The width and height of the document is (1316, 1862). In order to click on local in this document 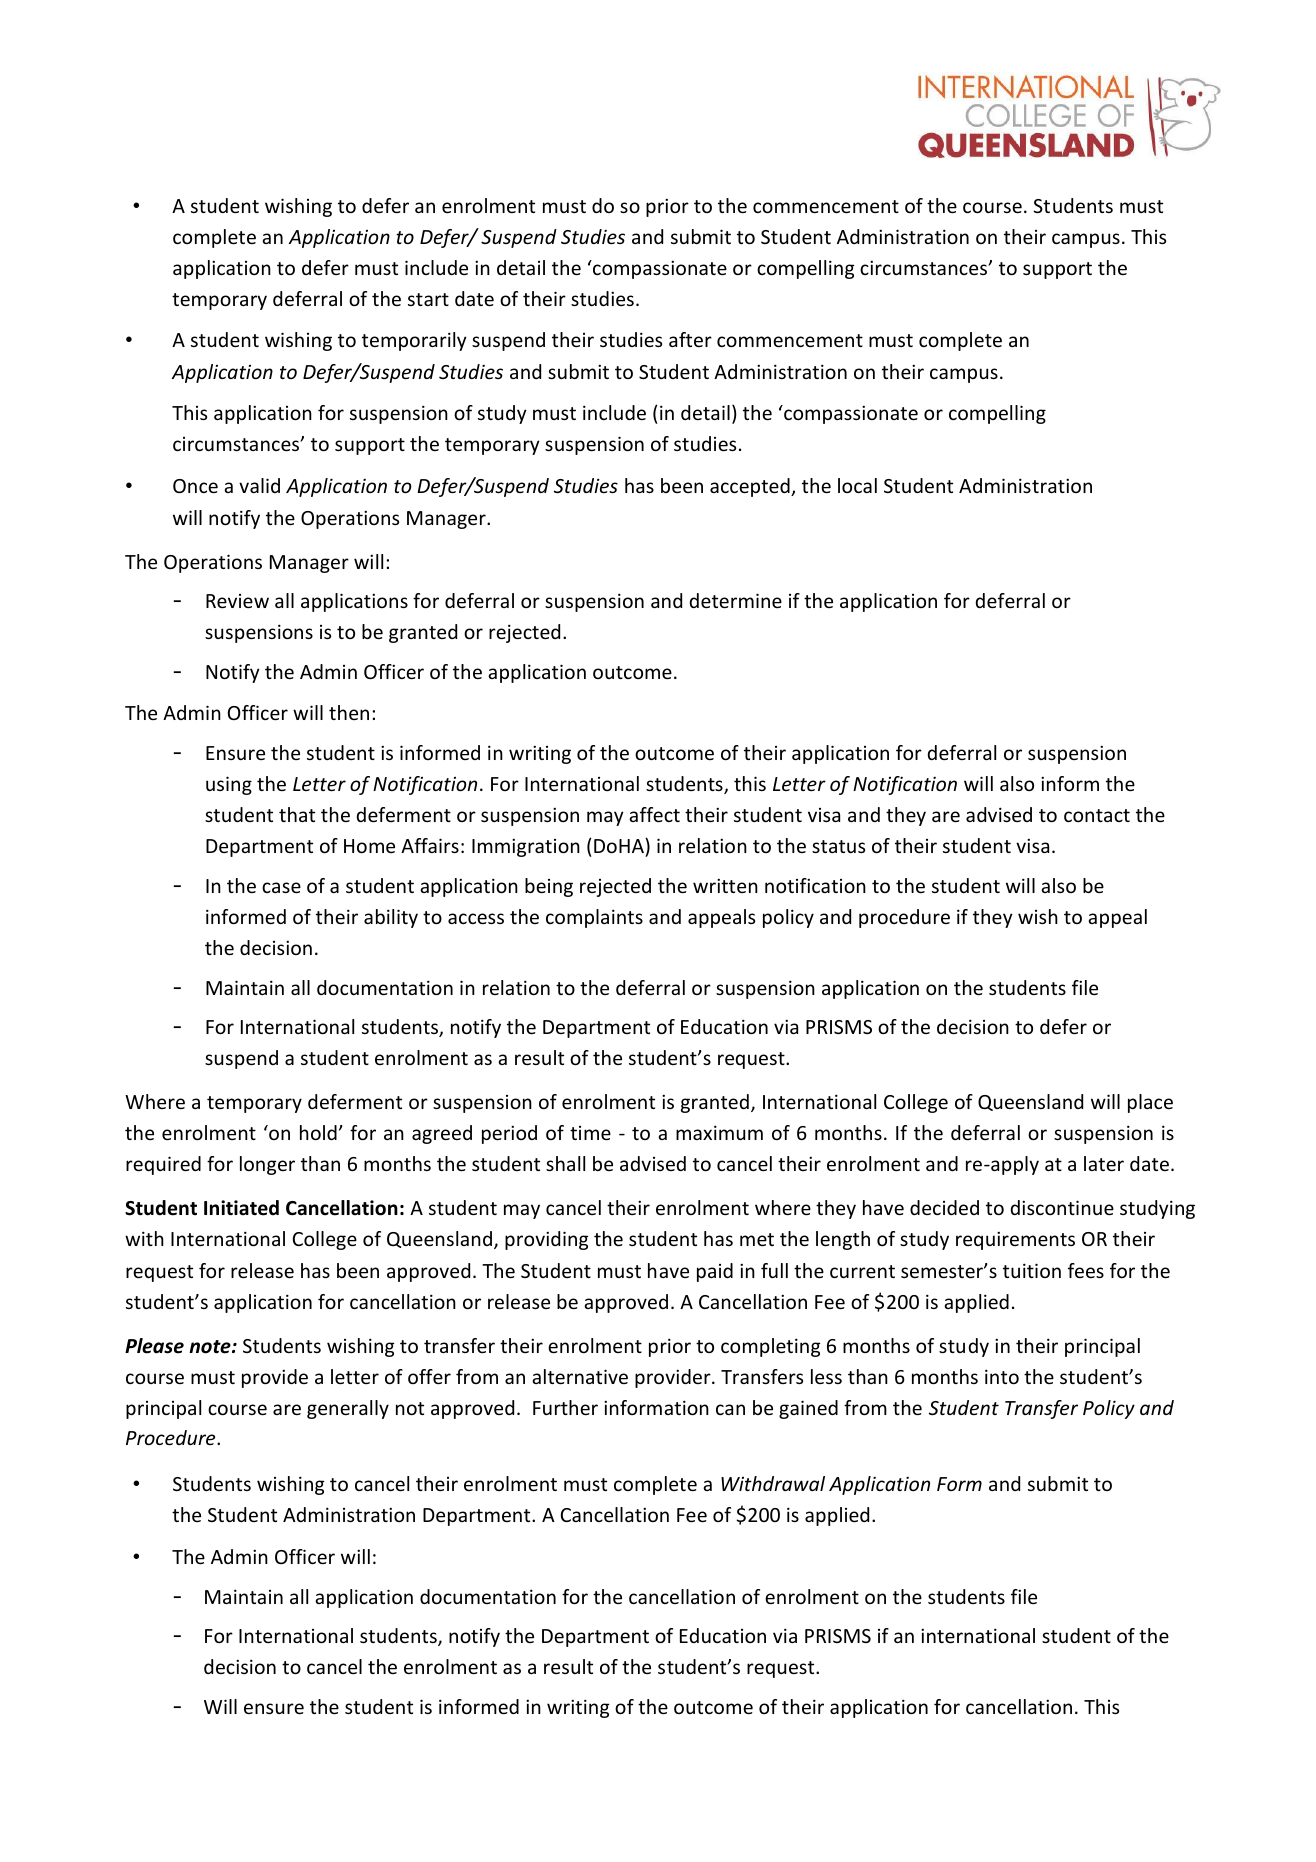, I will do `click(857, 485)`.
